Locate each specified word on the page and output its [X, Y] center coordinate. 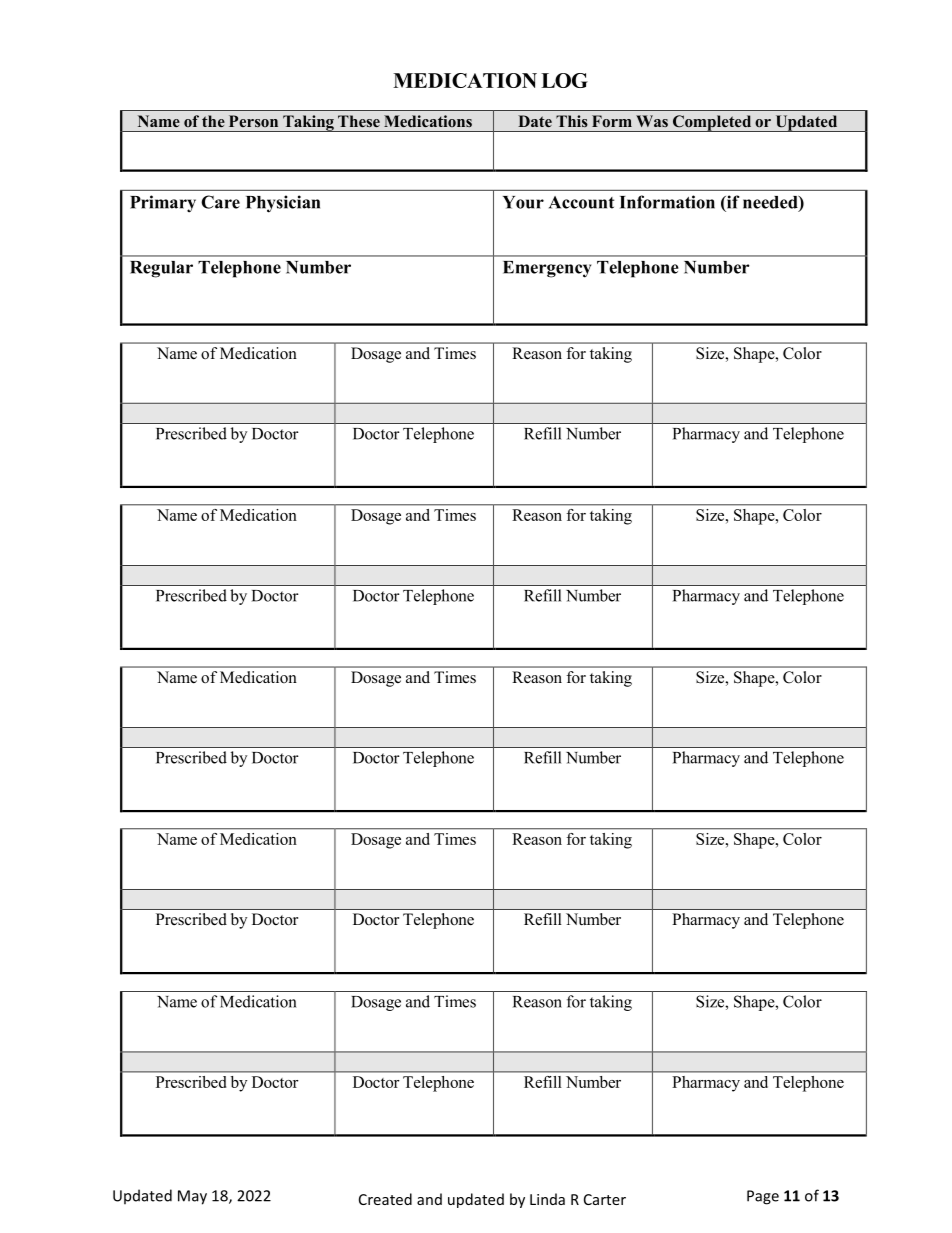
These [359, 121]
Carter [605, 1199]
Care [220, 202]
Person [253, 121]
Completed [712, 123]
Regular [161, 269]
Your [523, 202]
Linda [547, 1199]
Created [385, 1199]
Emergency [547, 269]
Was [652, 121]
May [192, 1197]
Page [763, 1197]
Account [581, 202]
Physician [283, 204]
